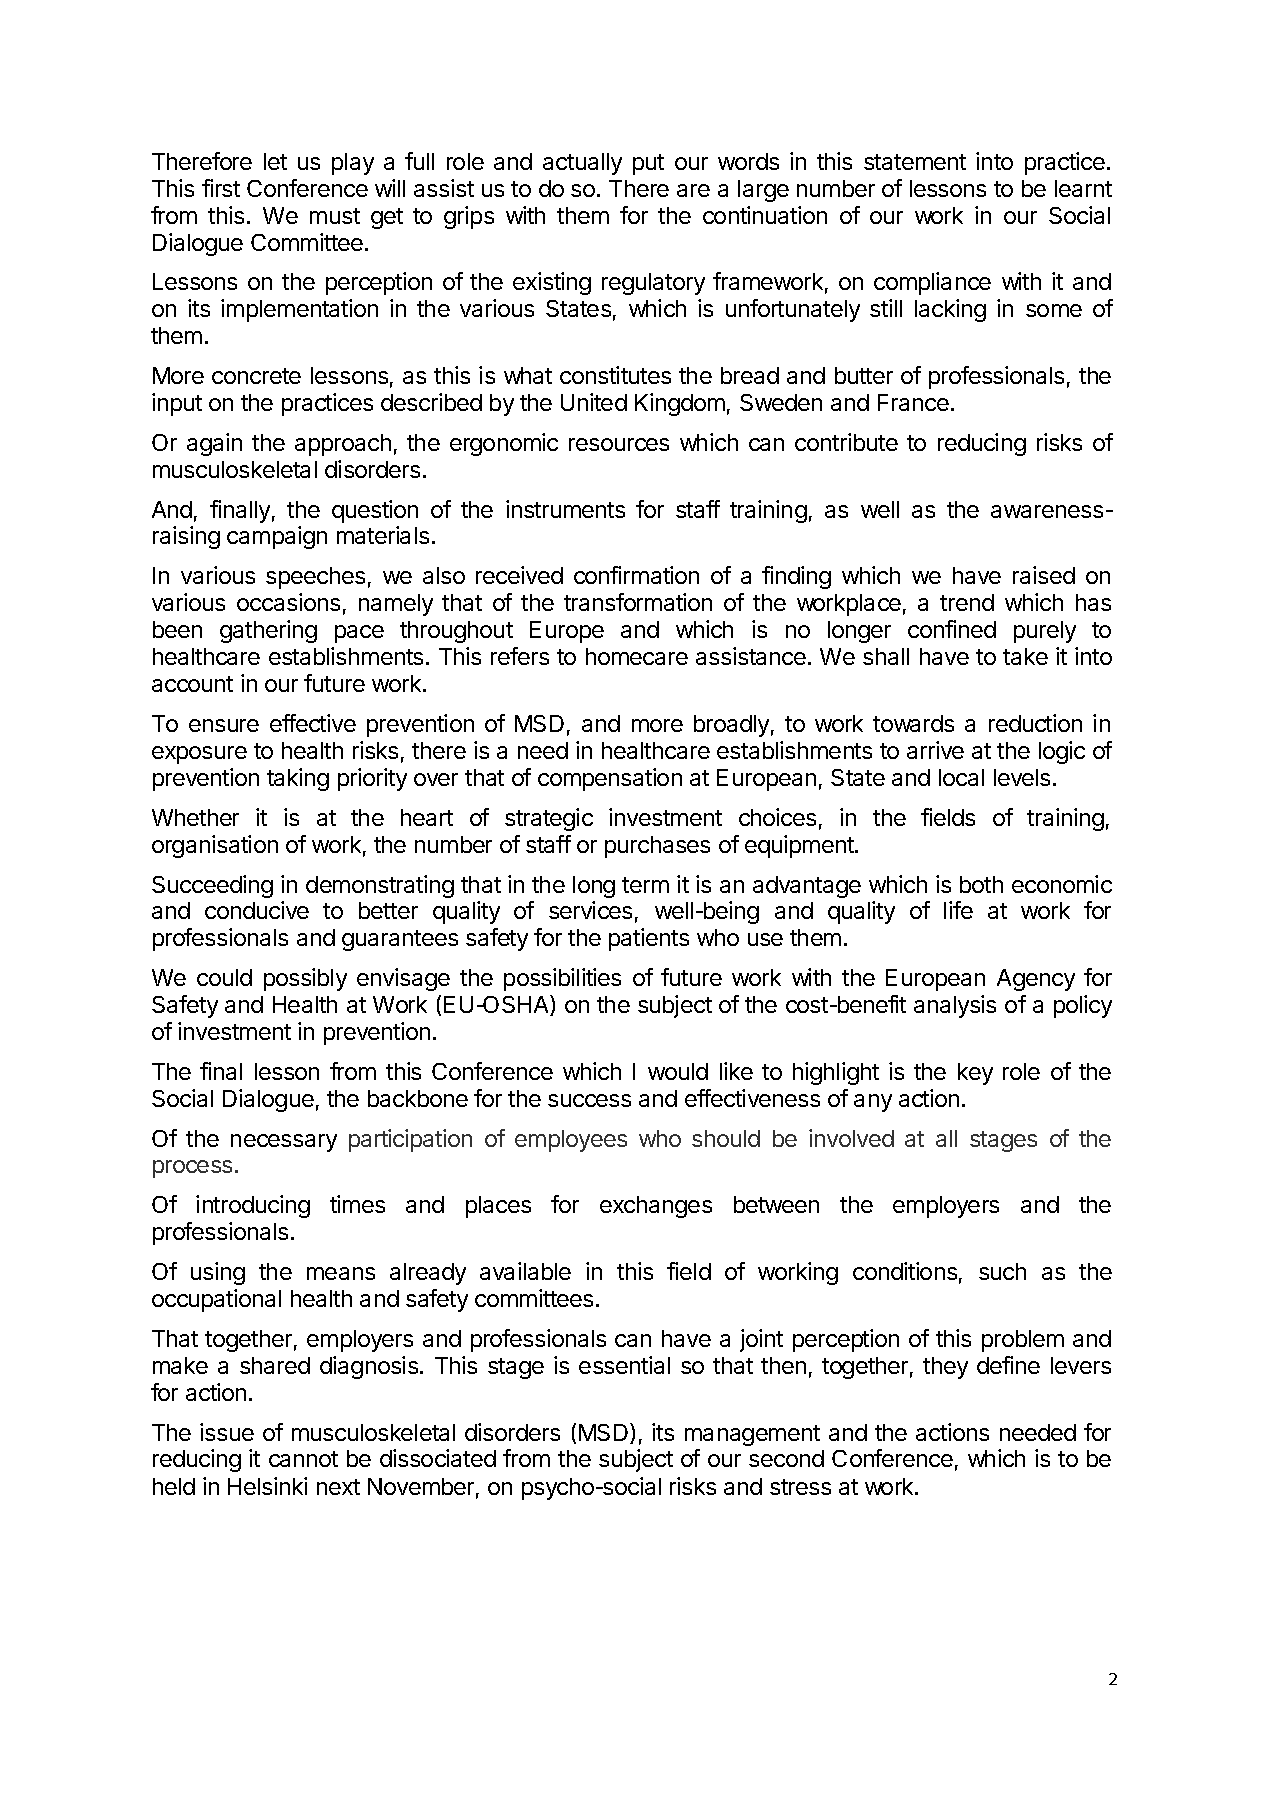 The height and width of the document is (1795, 1269). Describe the element at coordinates (975, 1074) in the document. I see `key` at that location.
